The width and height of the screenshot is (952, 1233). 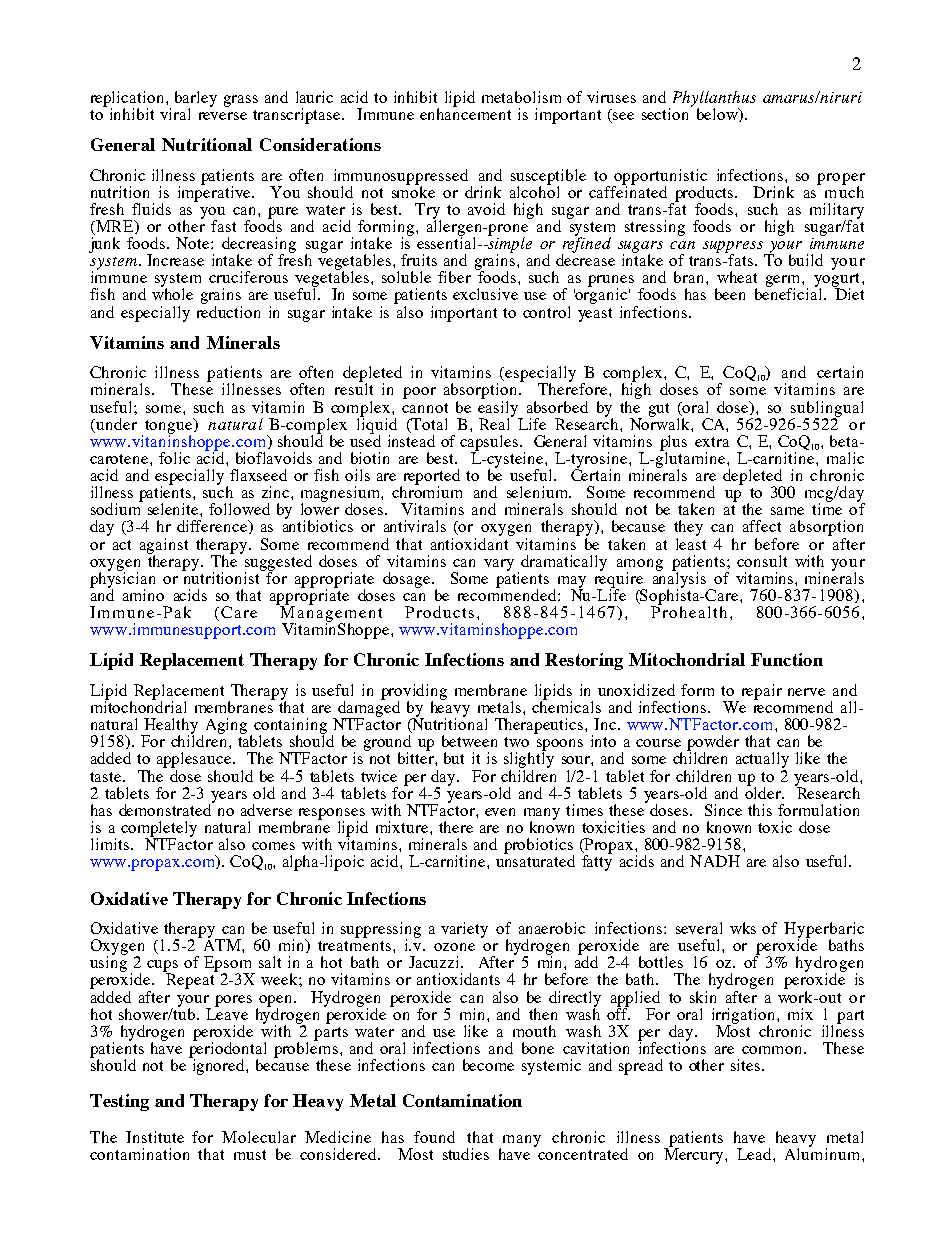 I want to click on amino, so click(x=143, y=595).
